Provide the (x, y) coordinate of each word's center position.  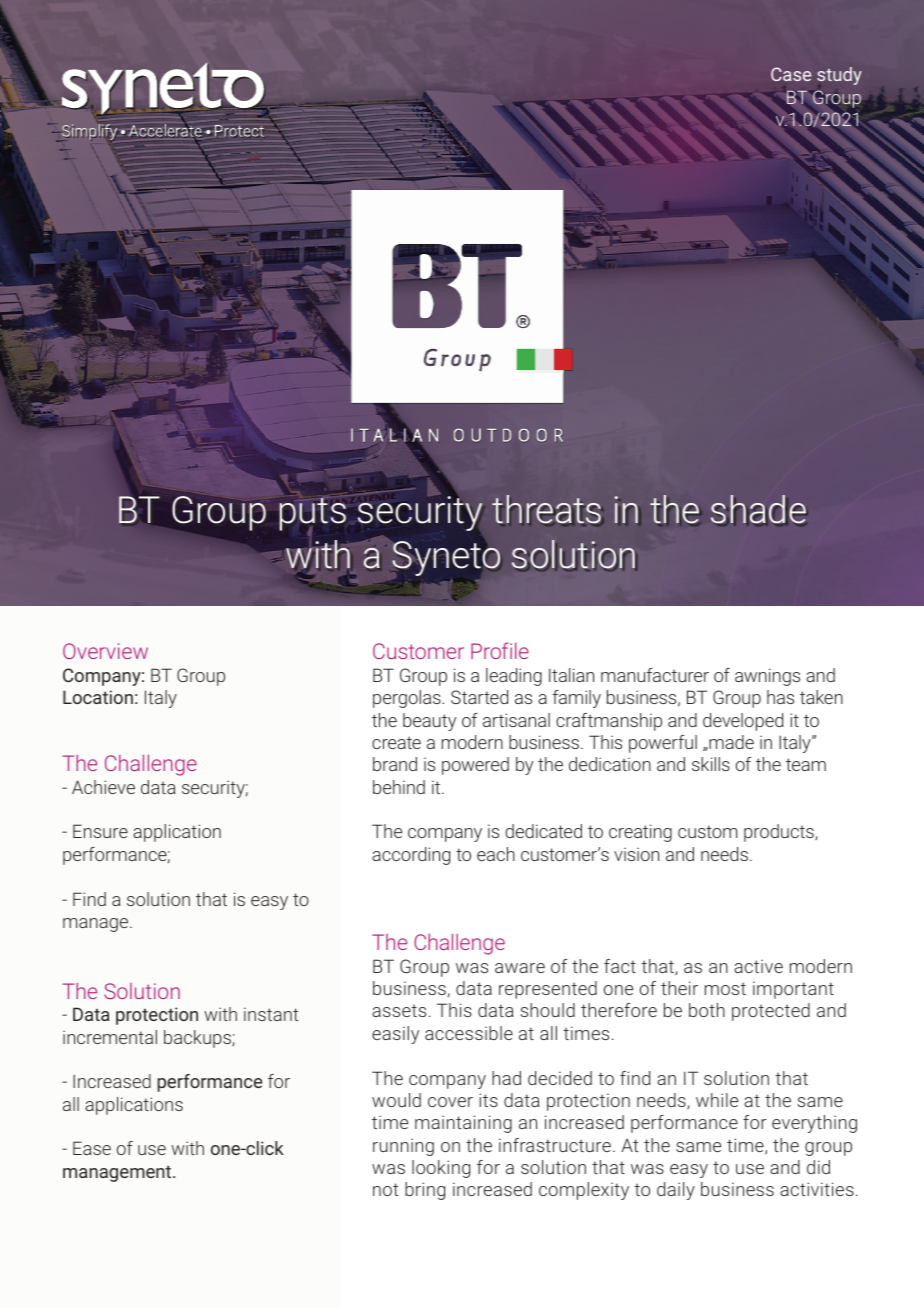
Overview (105, 651)
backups (198, 1039)
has (780, 697)
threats (547, 510)
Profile (500, 650)
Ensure (100, 831)
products (780, 833)
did (818, 1167)
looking (441, 1169)
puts (312, 516)
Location (98, 697)
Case (791, 74)
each (496, 854)
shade (759, 510)
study (839, 77)
